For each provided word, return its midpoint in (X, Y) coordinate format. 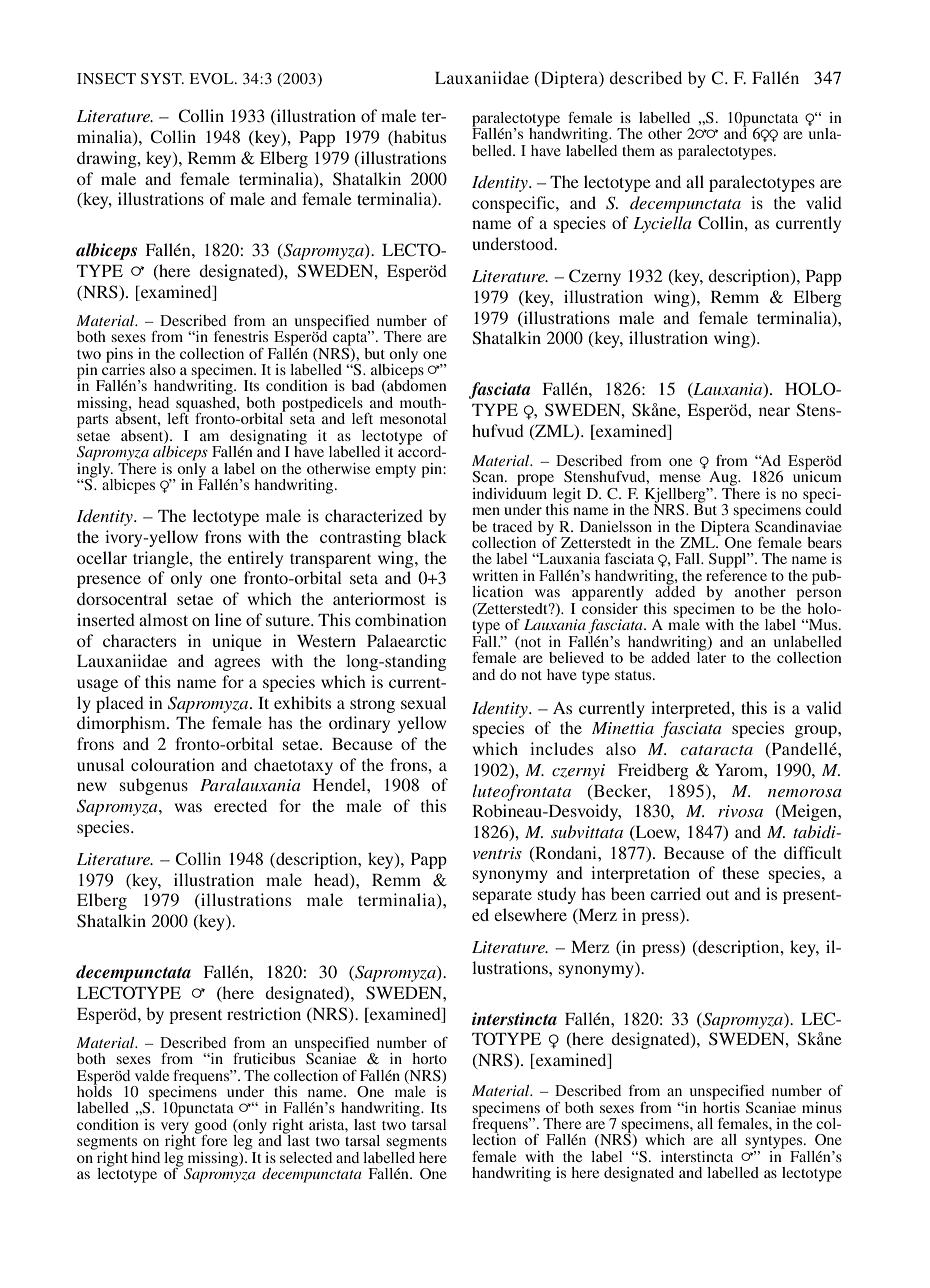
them (638, 150)
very (175, 1129)
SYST (162, 79)
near (774, 411)
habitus (419, 138)
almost (163, 619)
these (740, 872)
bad (363, 385)
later (711, 656)
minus (822, 1107)
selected (306, 1157)
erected (240, 805)
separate (502, 897)
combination (401, 619)
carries (123, 368)
